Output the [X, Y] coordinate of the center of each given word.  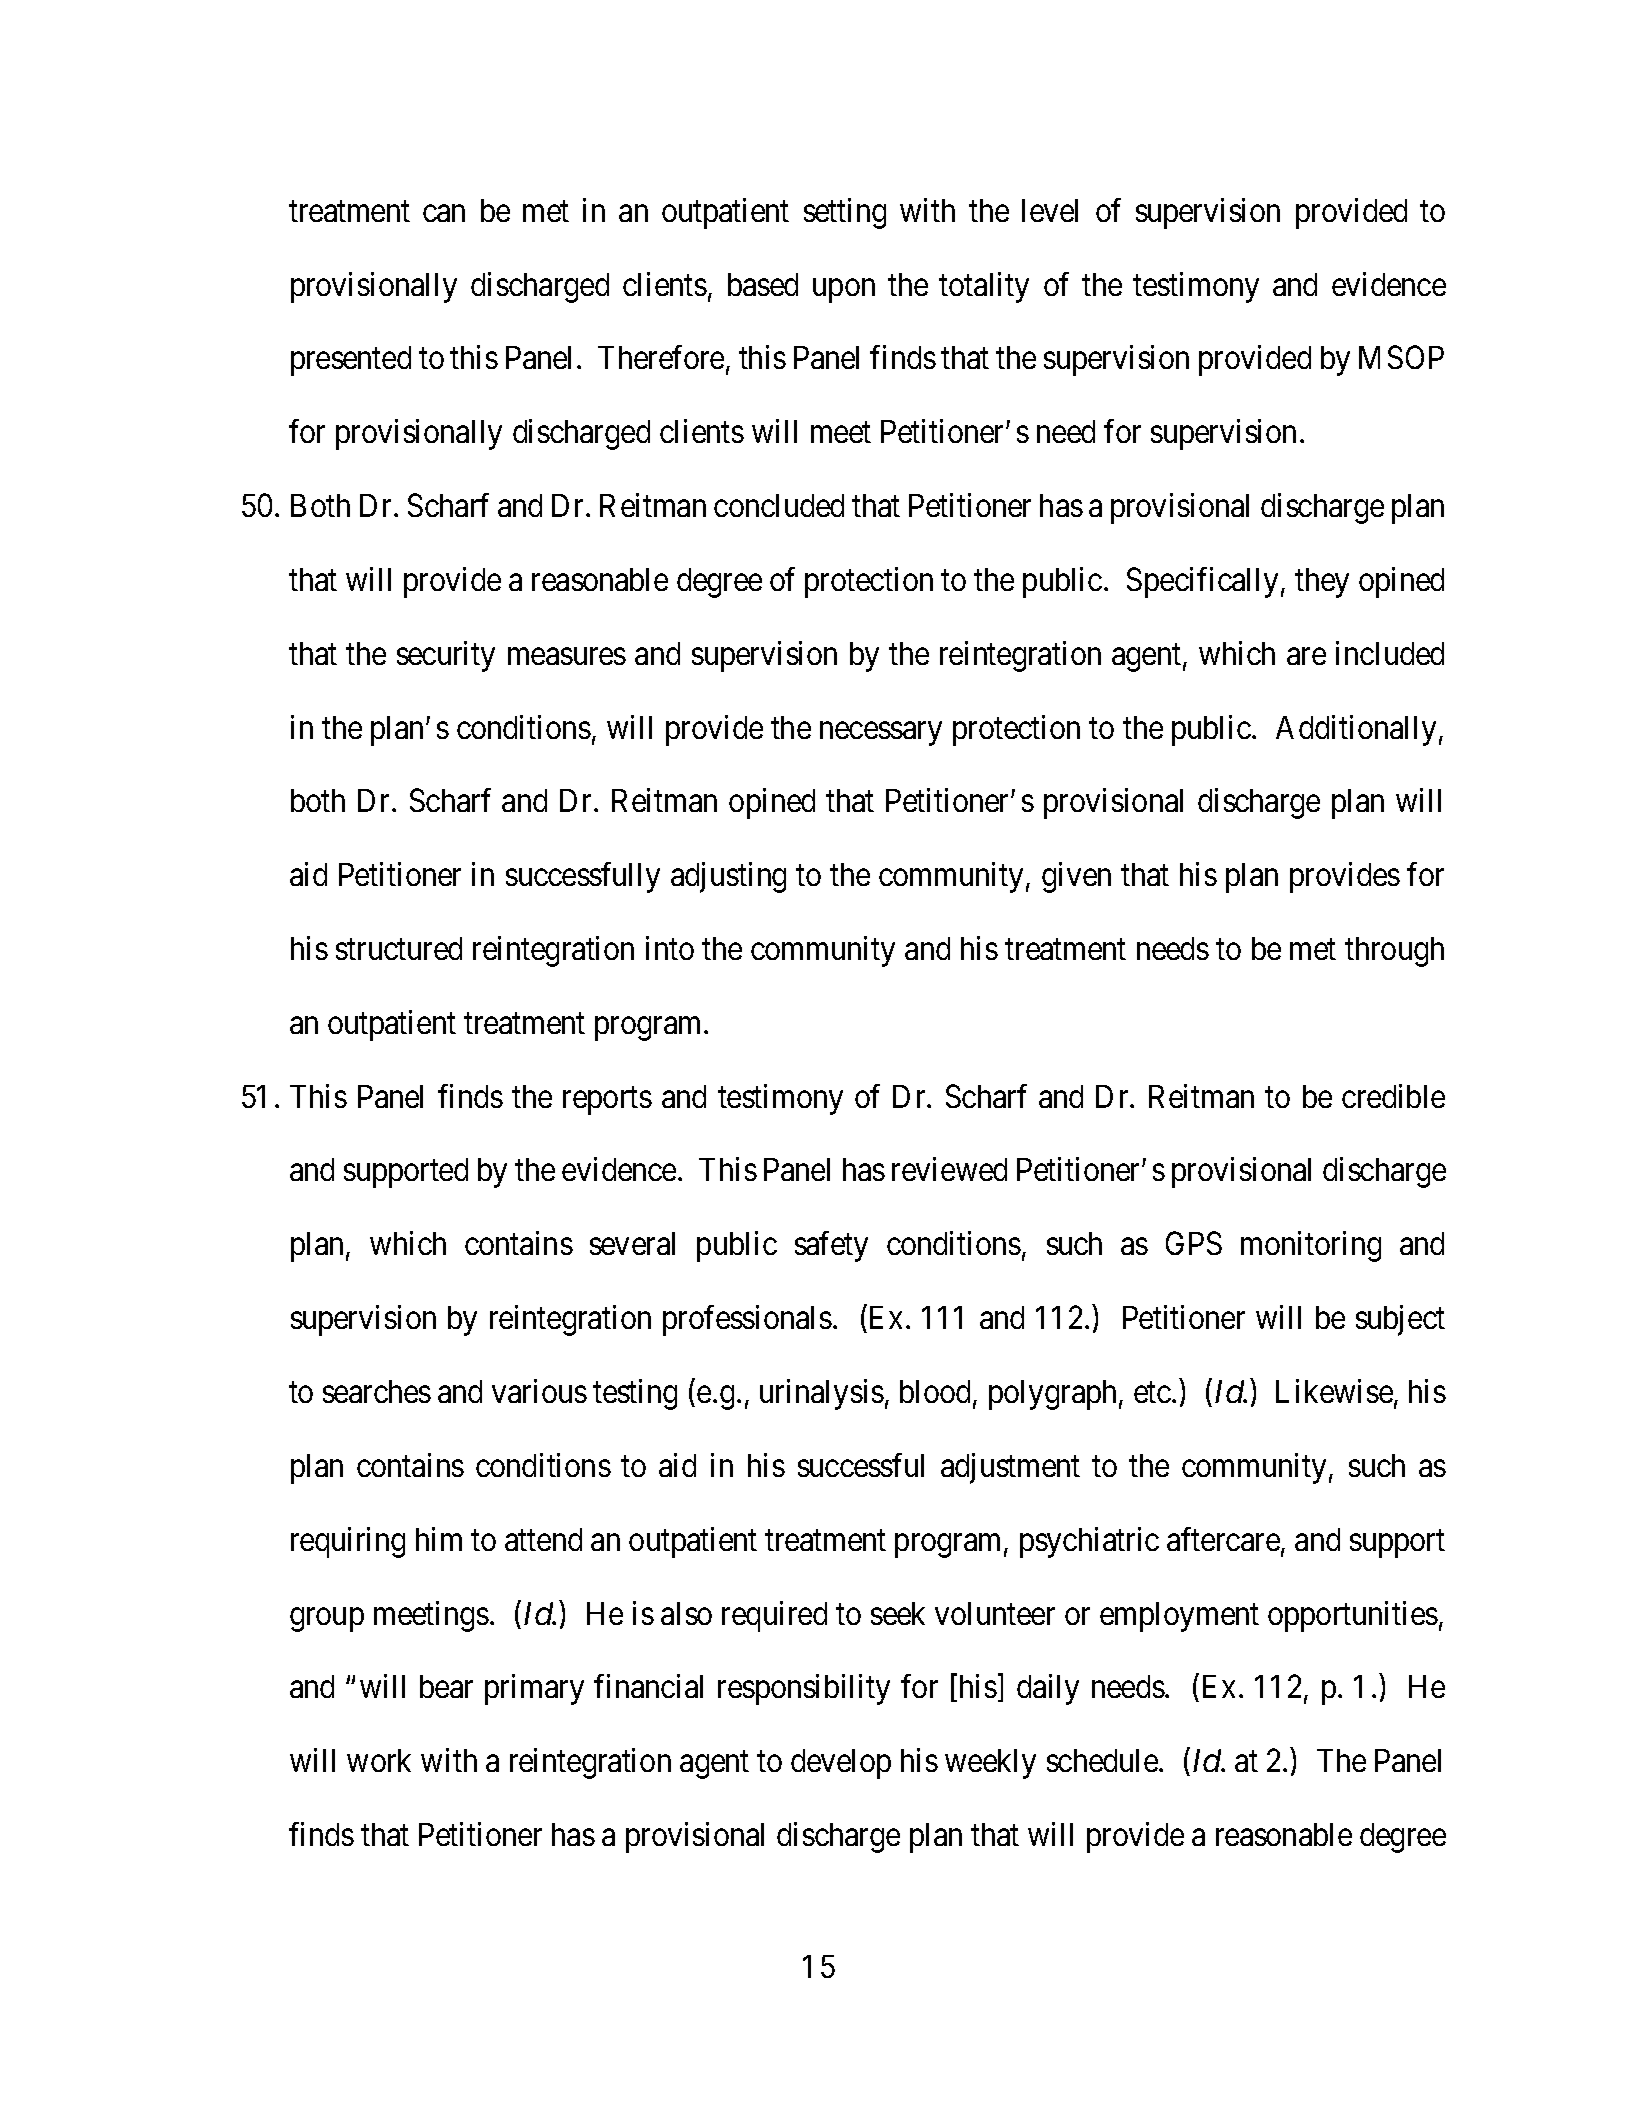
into [670, 948]
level [1050, 210]
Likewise [1334, 1391]
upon [844, 291]
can [444, 213]
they [1322, 583]
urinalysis [822, 1394]
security [446, 656]
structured [399, 948]
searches [377, 1391]
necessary [881, 734]
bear [446, 1686]
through [1394, 952]
